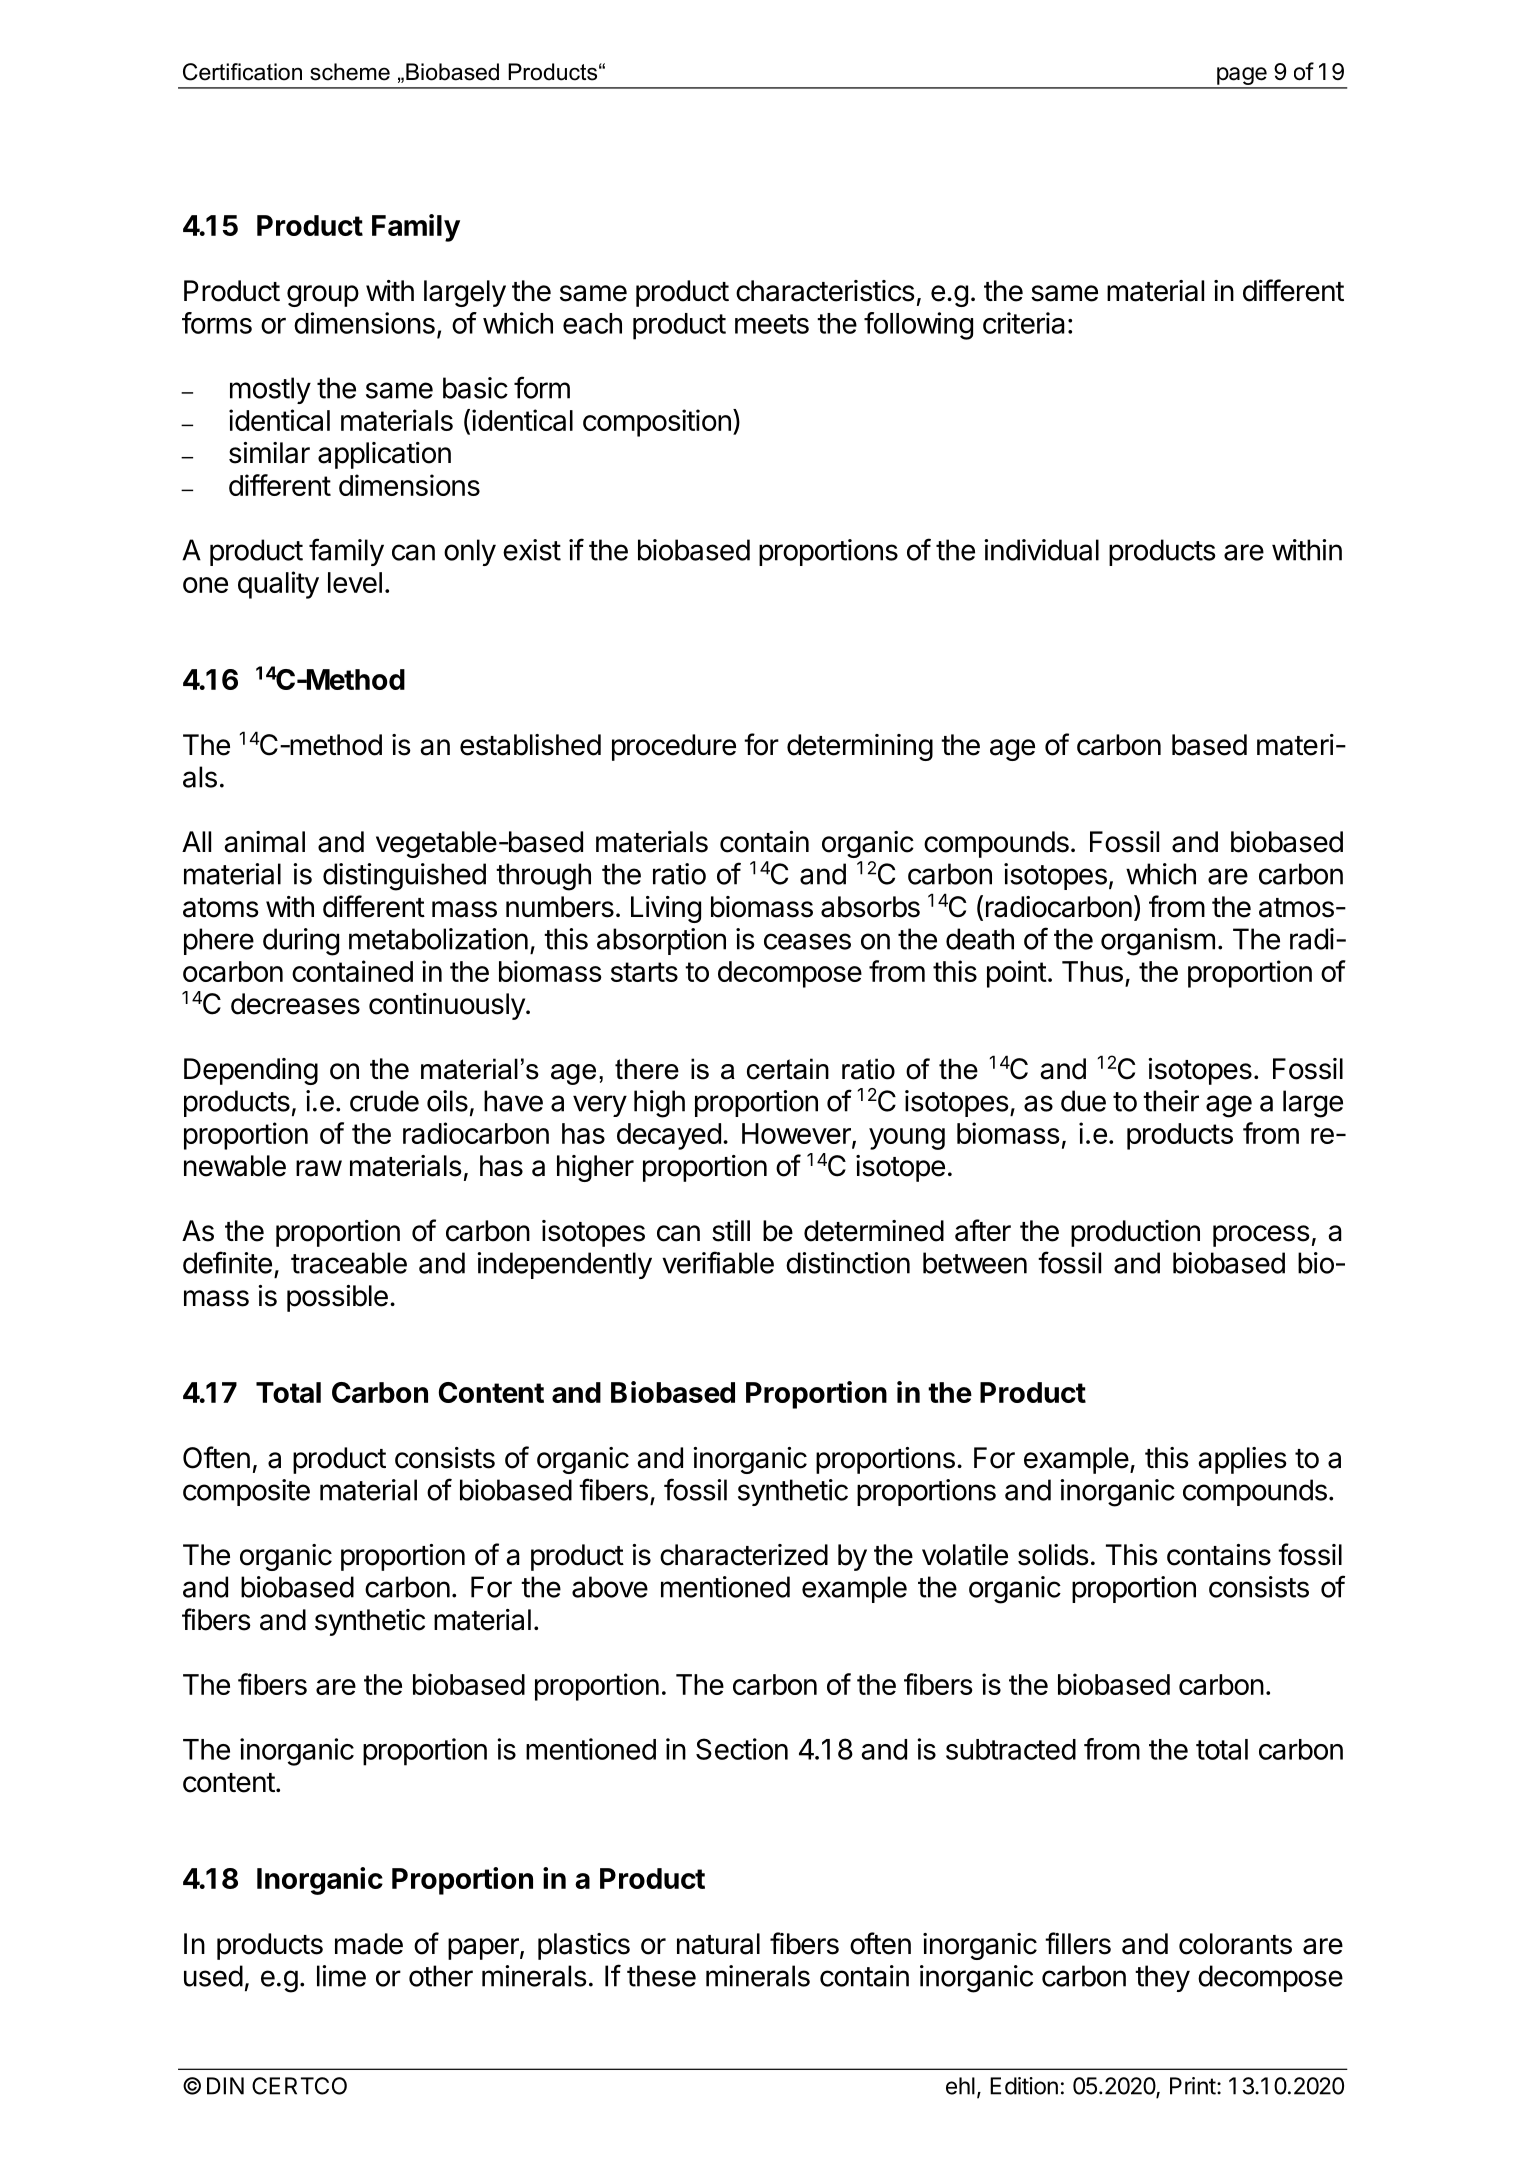 The width and height of the page is (1525, 2157). What do you see at coordinates (718, 1262) in the page?
I see `verifiable` at bounding box center [718, 1262].
